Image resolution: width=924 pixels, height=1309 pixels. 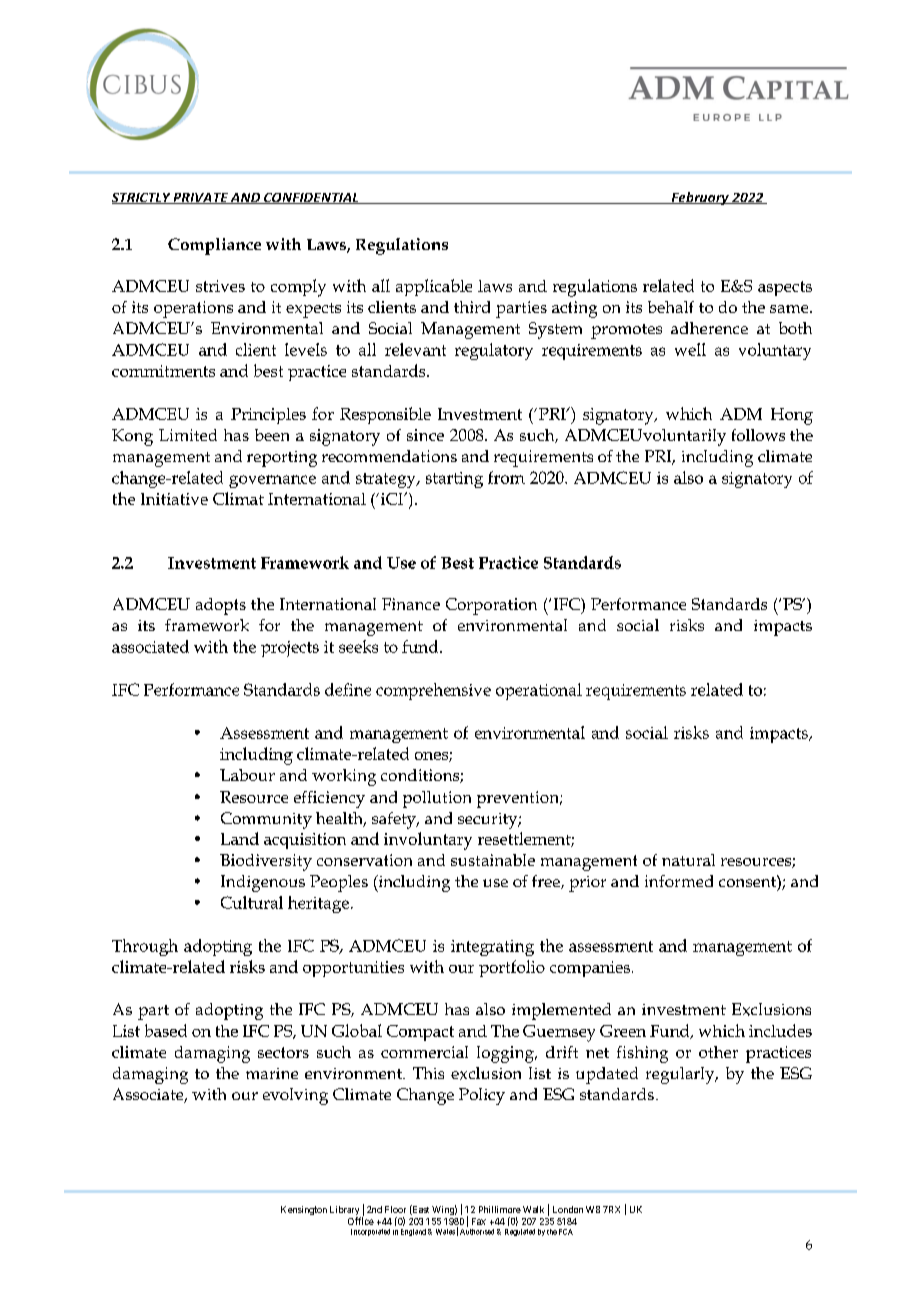 What do you see at coordinates (700, 198) in the screenshot?
I see `February` at bounding box center [700, 198].
